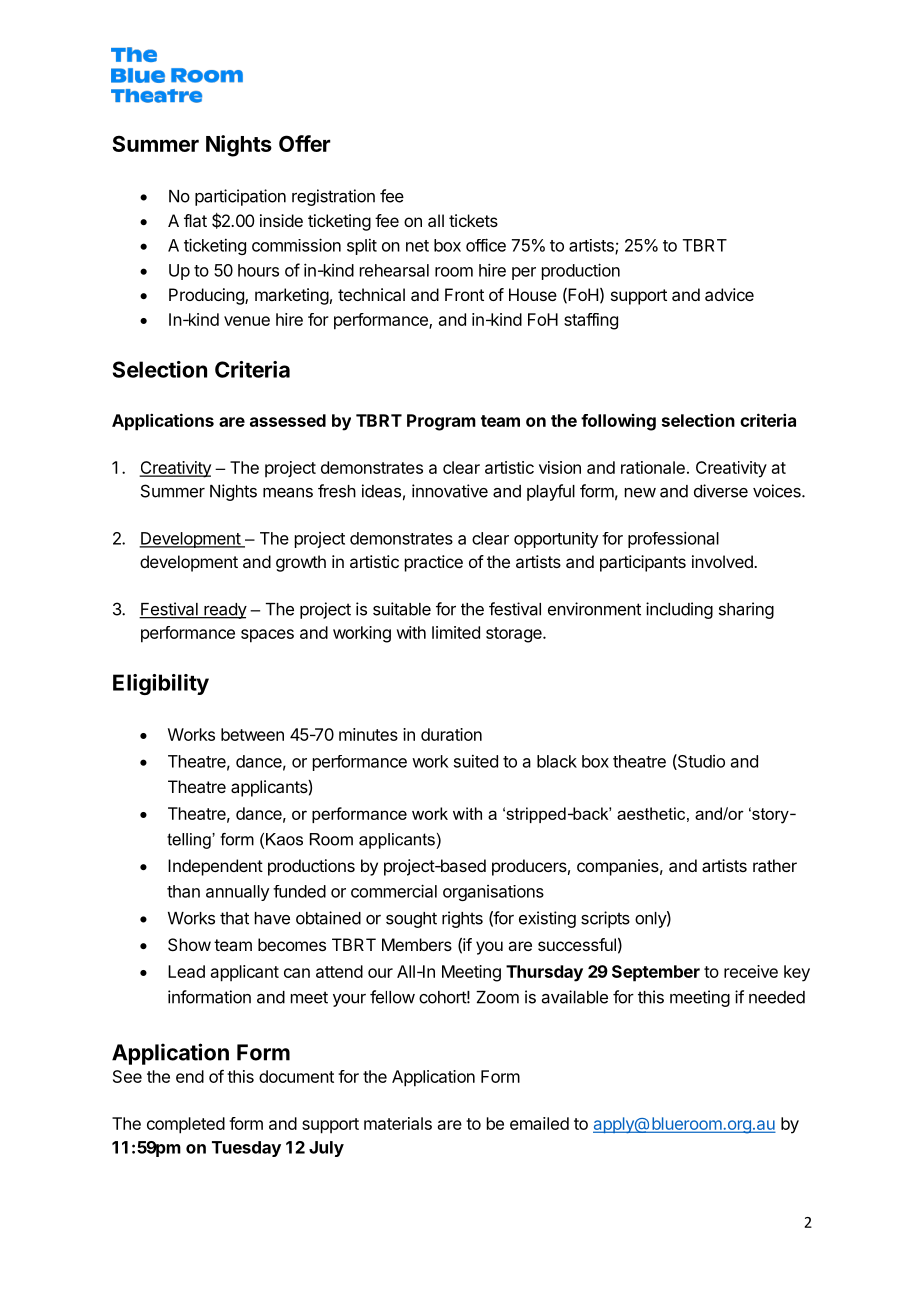  I want to click on advice, so click(729, 294).
